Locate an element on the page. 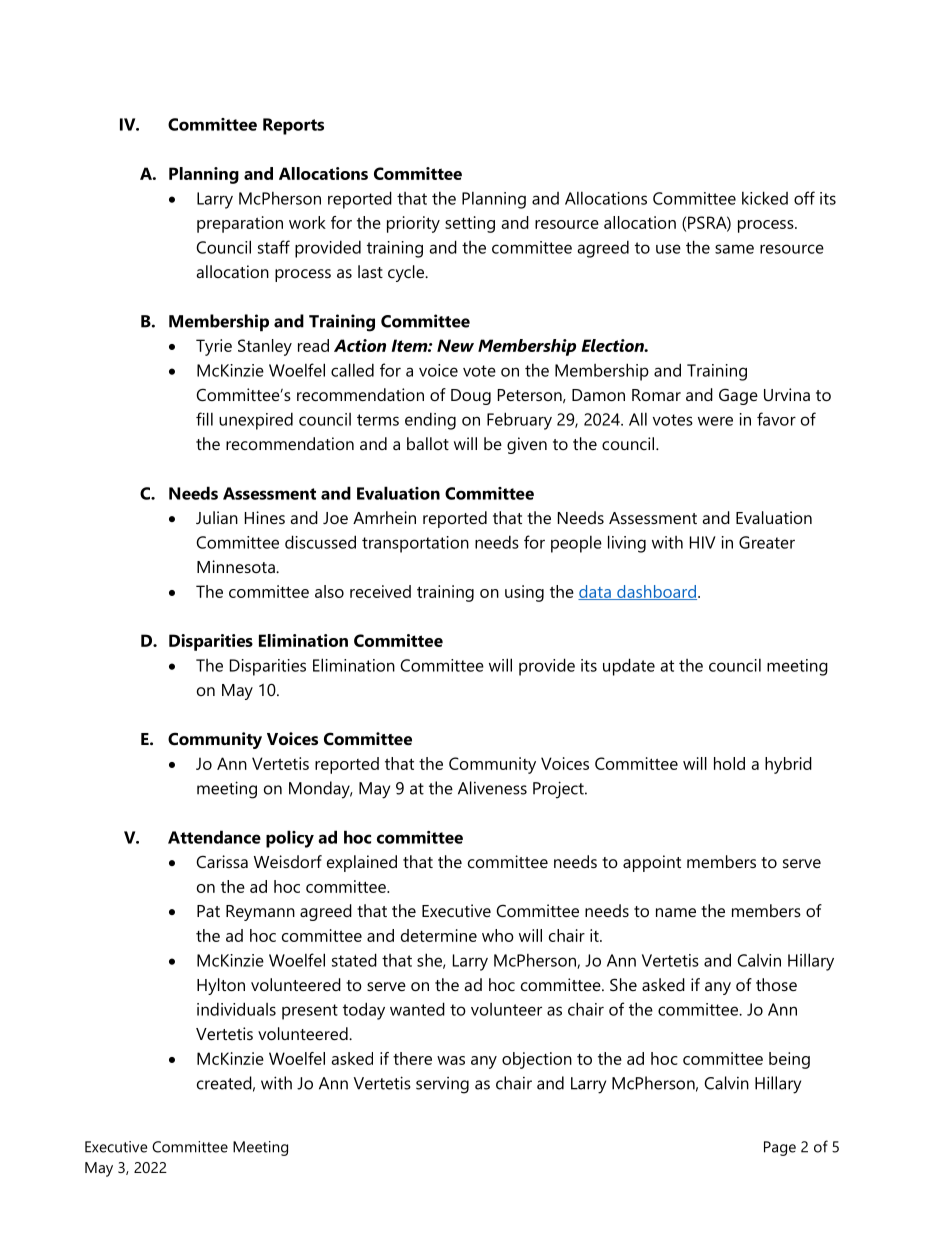 The width and height of the image is (952, 1233). name is located at coordinates (676, 912).
